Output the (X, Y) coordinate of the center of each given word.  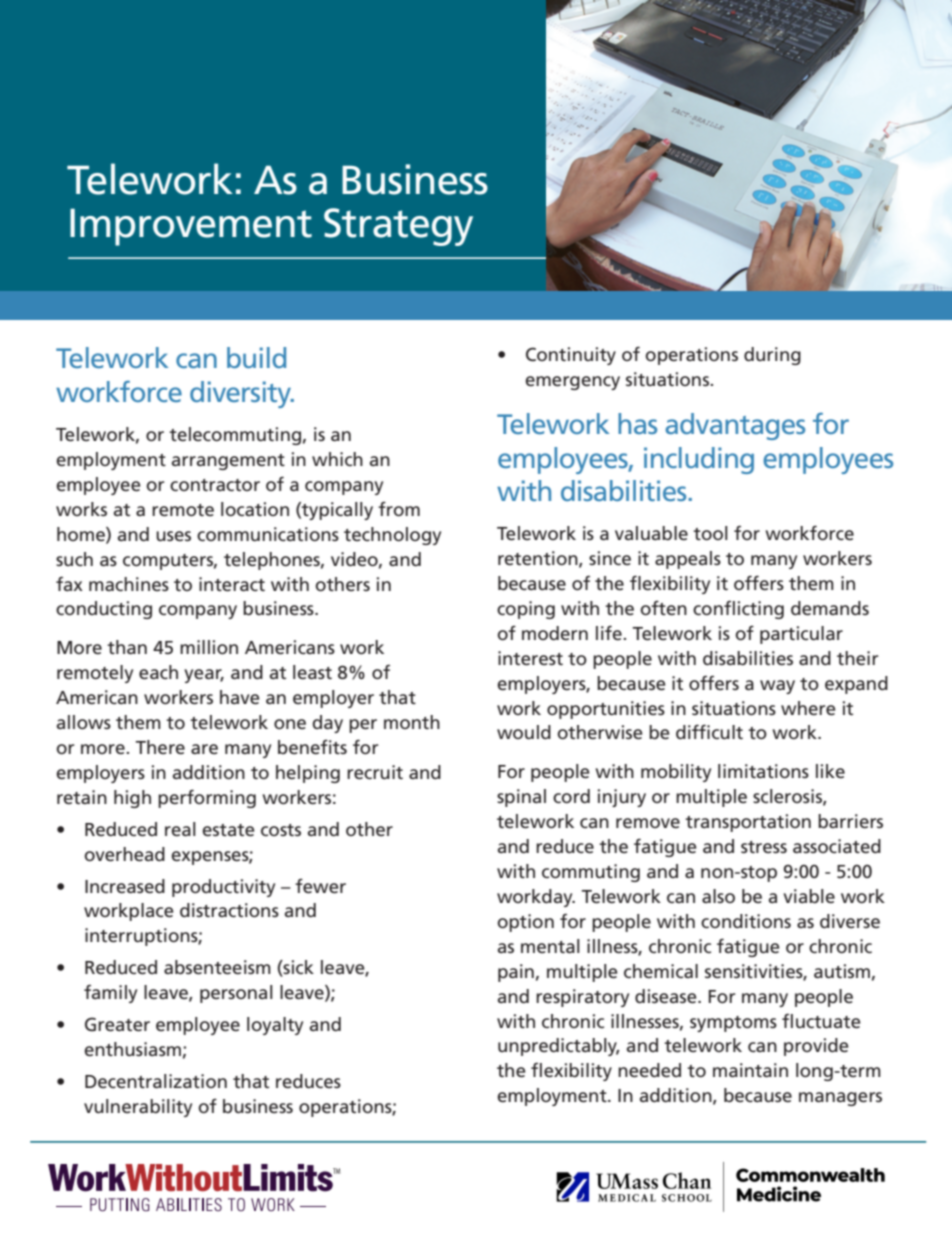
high (132, 799)
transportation (748, 823)
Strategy (398, 227)
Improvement (191, 227)
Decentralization (156, 1081)
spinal (521, 798)
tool (710, 533)
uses (173, 536)
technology (392, 536)
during (772, 356)
